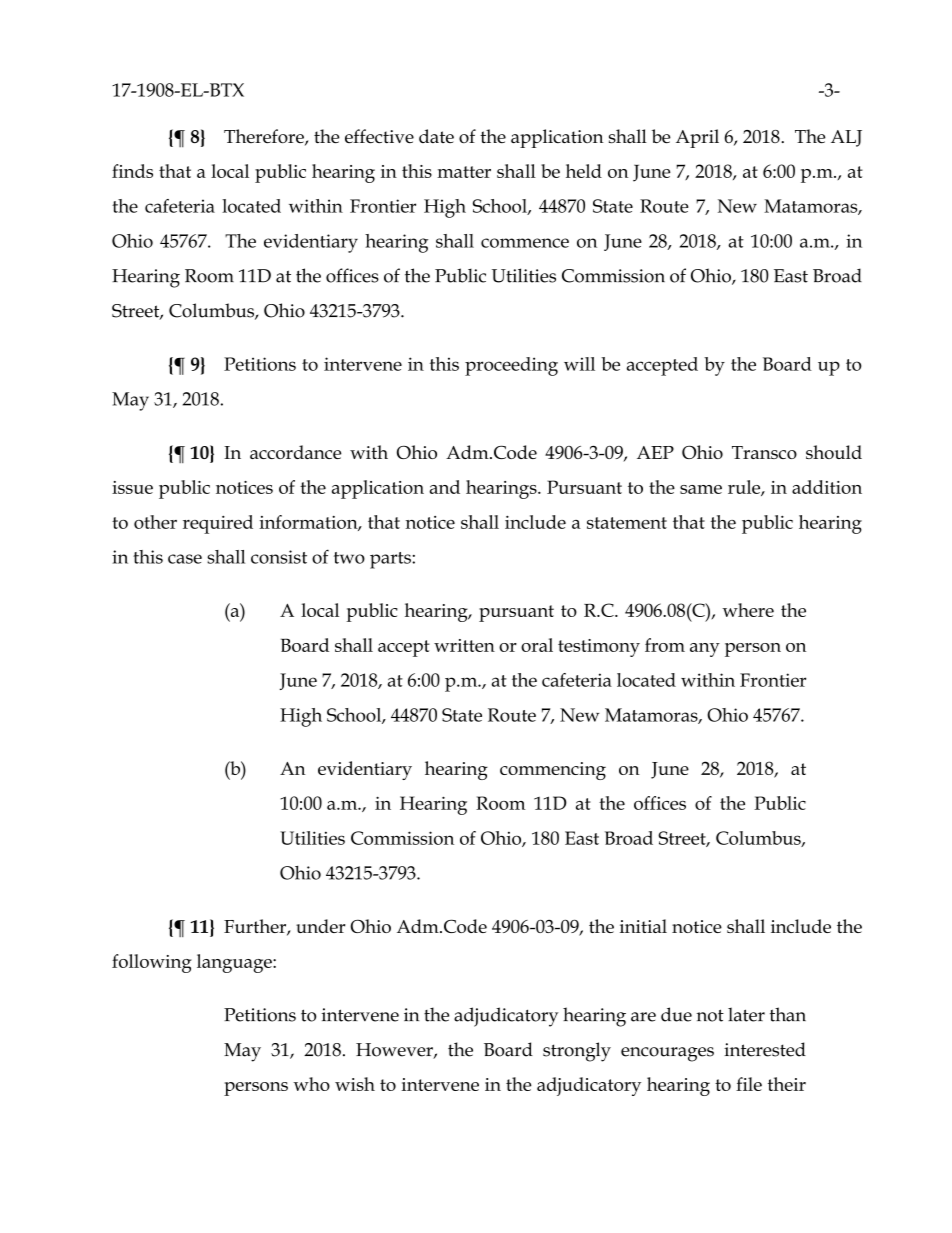 The image size is (952, 1233). What do you see at coordinates (697, 138) in the screenshot?
I see `April` at bounding box center [697, 138].
